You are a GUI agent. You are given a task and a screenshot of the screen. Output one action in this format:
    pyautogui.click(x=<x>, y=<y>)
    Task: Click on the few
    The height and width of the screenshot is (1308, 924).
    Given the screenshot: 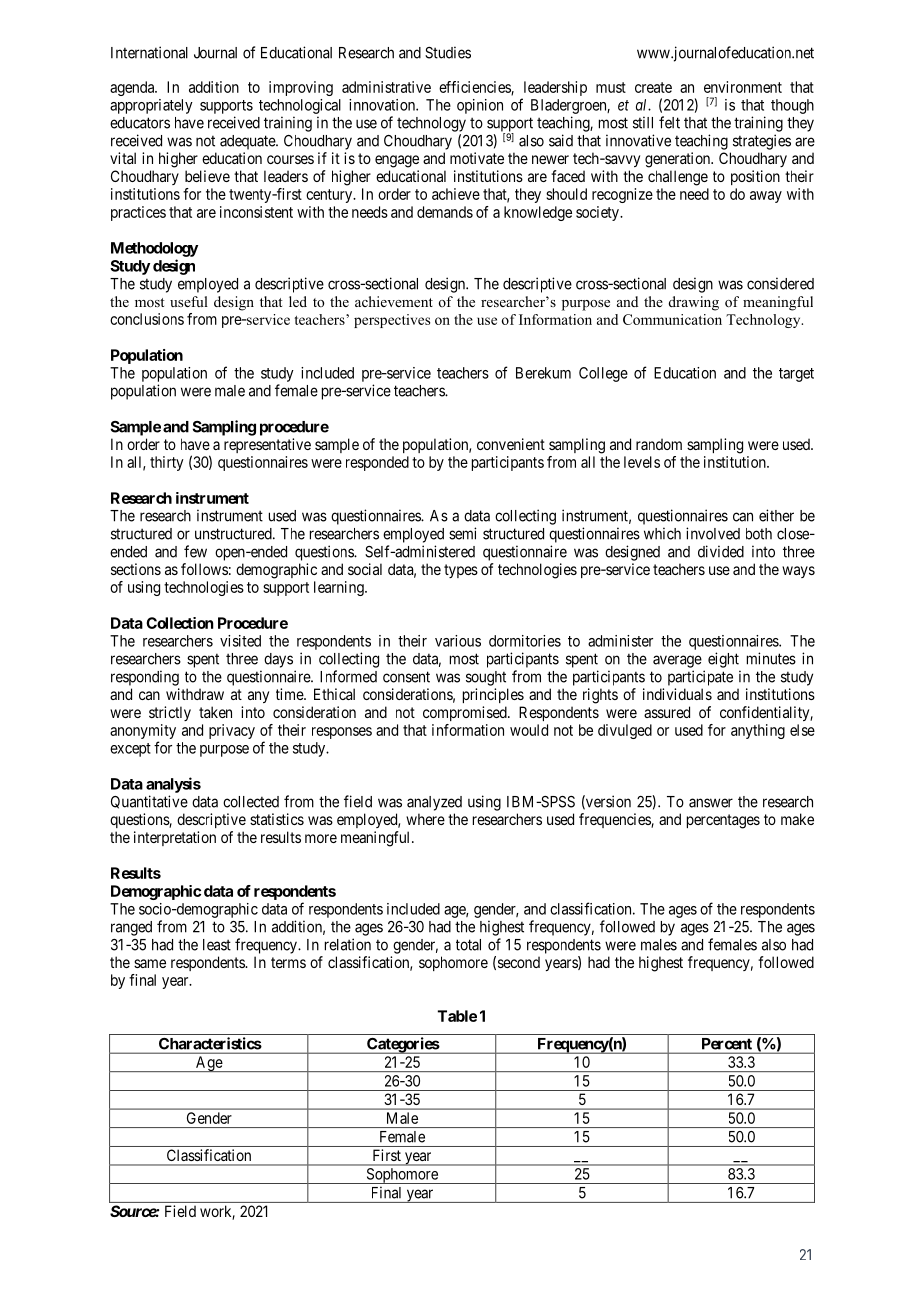 What is the action you would take?
    pyautogui.click(x=195, y=551)
